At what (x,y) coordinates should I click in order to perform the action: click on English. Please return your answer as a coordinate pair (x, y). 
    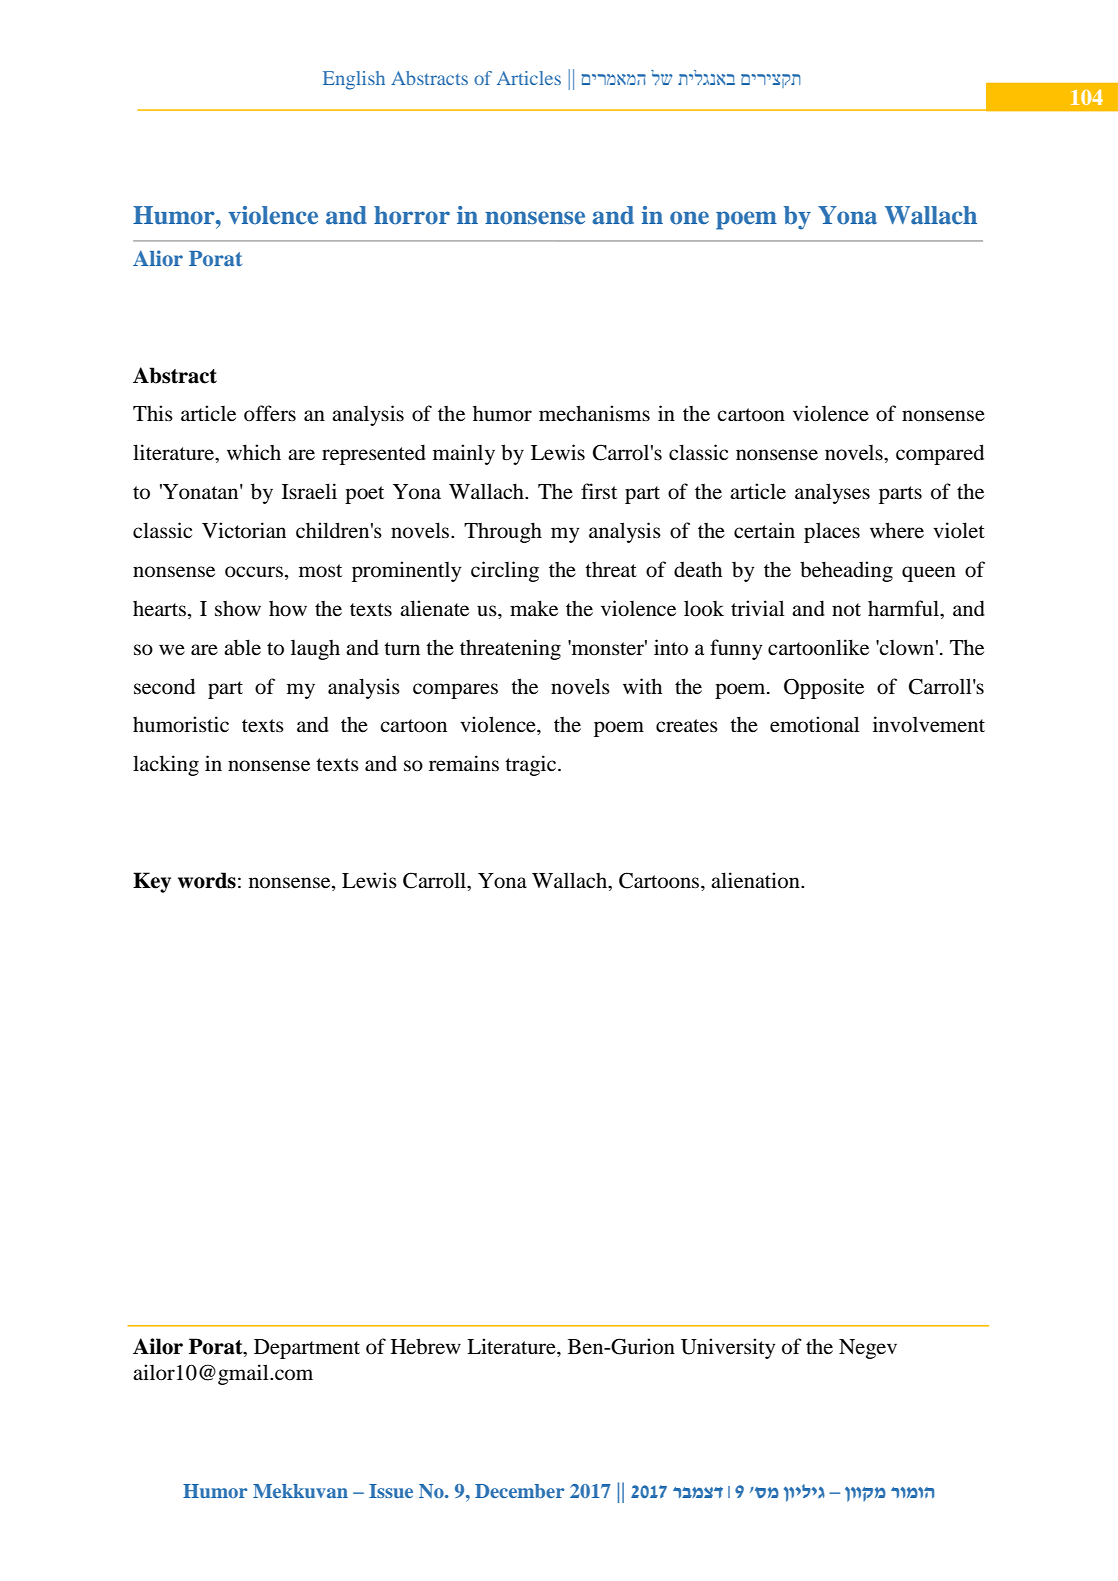
    Looking at the image, I should click on (354, 80).
